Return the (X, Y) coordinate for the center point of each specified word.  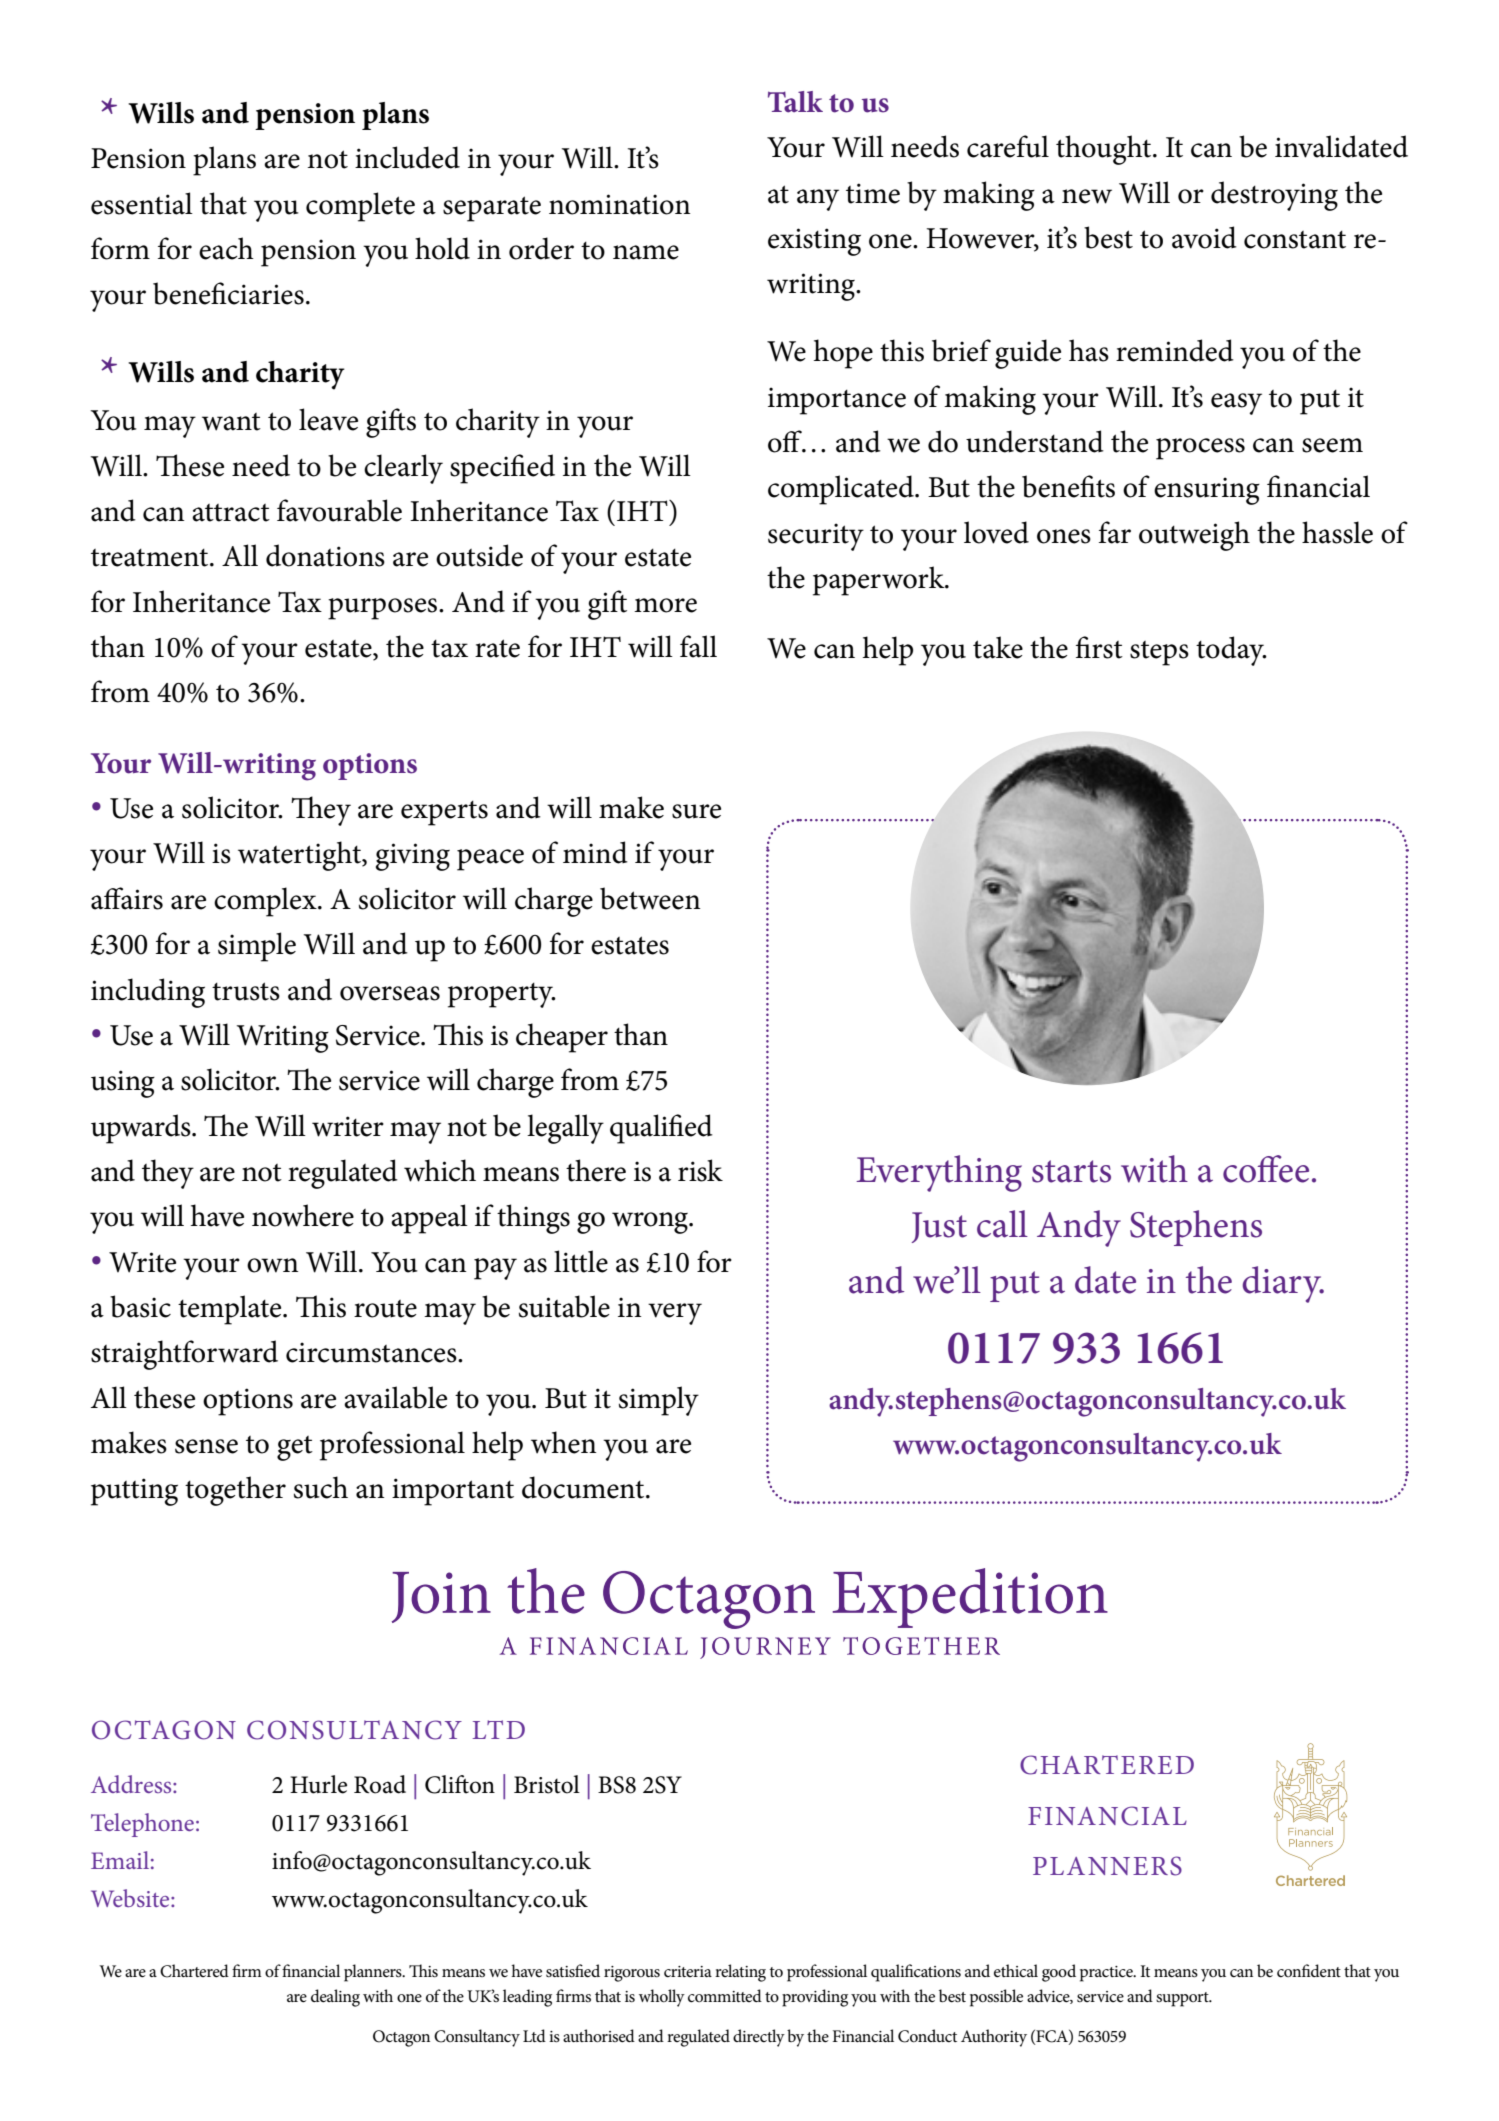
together (235, 1491)
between (650, 898)
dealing (335, 1998)
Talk (795, 102)
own (273, 1265)
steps (1159, 653)
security (816, 537)
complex (266, 902)
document (584, 1487)
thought (1105, 150)
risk (700, 1170)
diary (1283, 1284)
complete (360, 207)
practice (1107, 1974)
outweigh (1194, 536)
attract (231, 513)
